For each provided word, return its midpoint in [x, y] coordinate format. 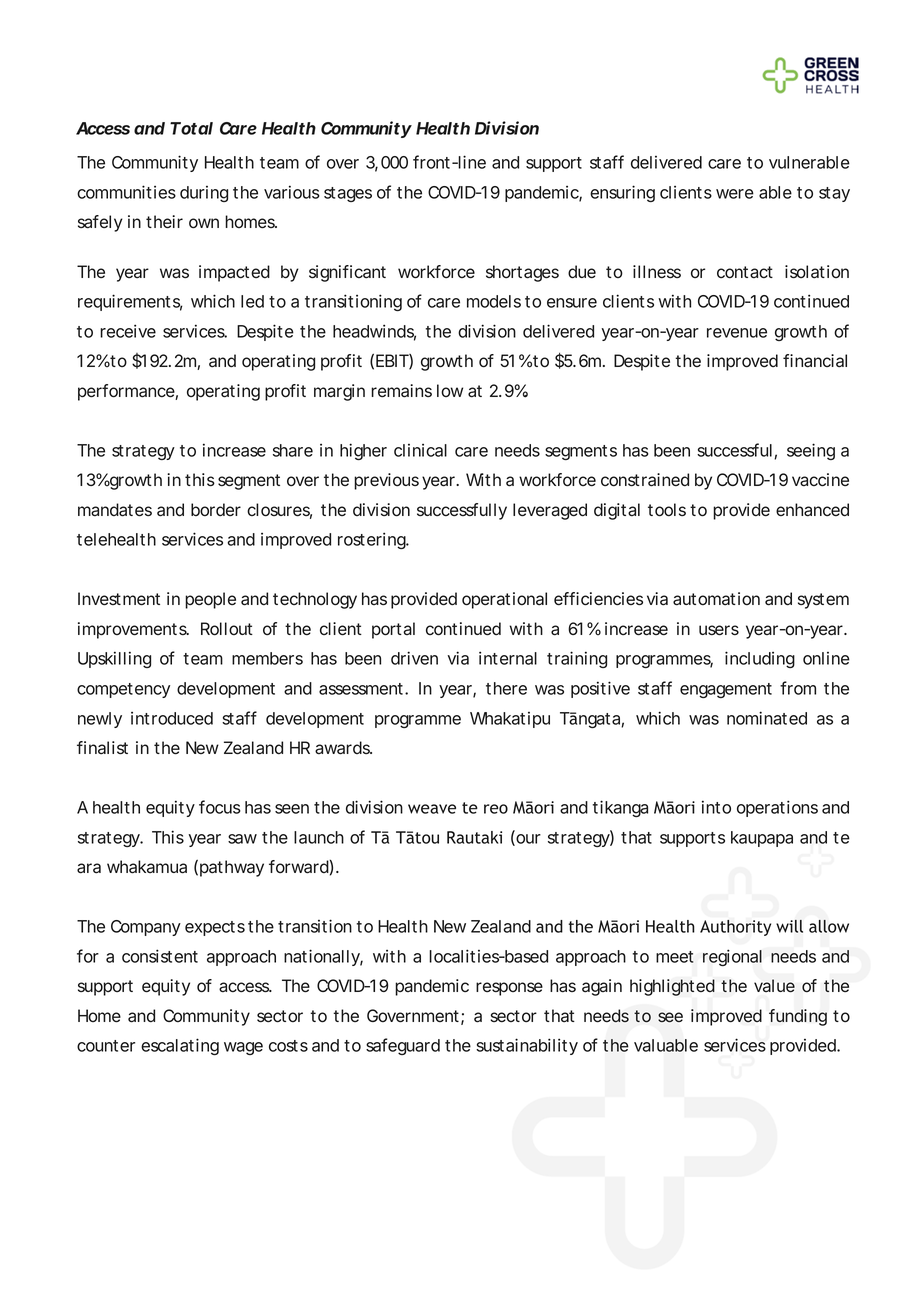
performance [127, 392]
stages [348, 194]
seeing [811, 451]
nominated [767, 718]
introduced [172, 718]
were [735, 194]
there [506, 688]
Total [191, 128]
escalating [180, 1046]
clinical [420, 450]
